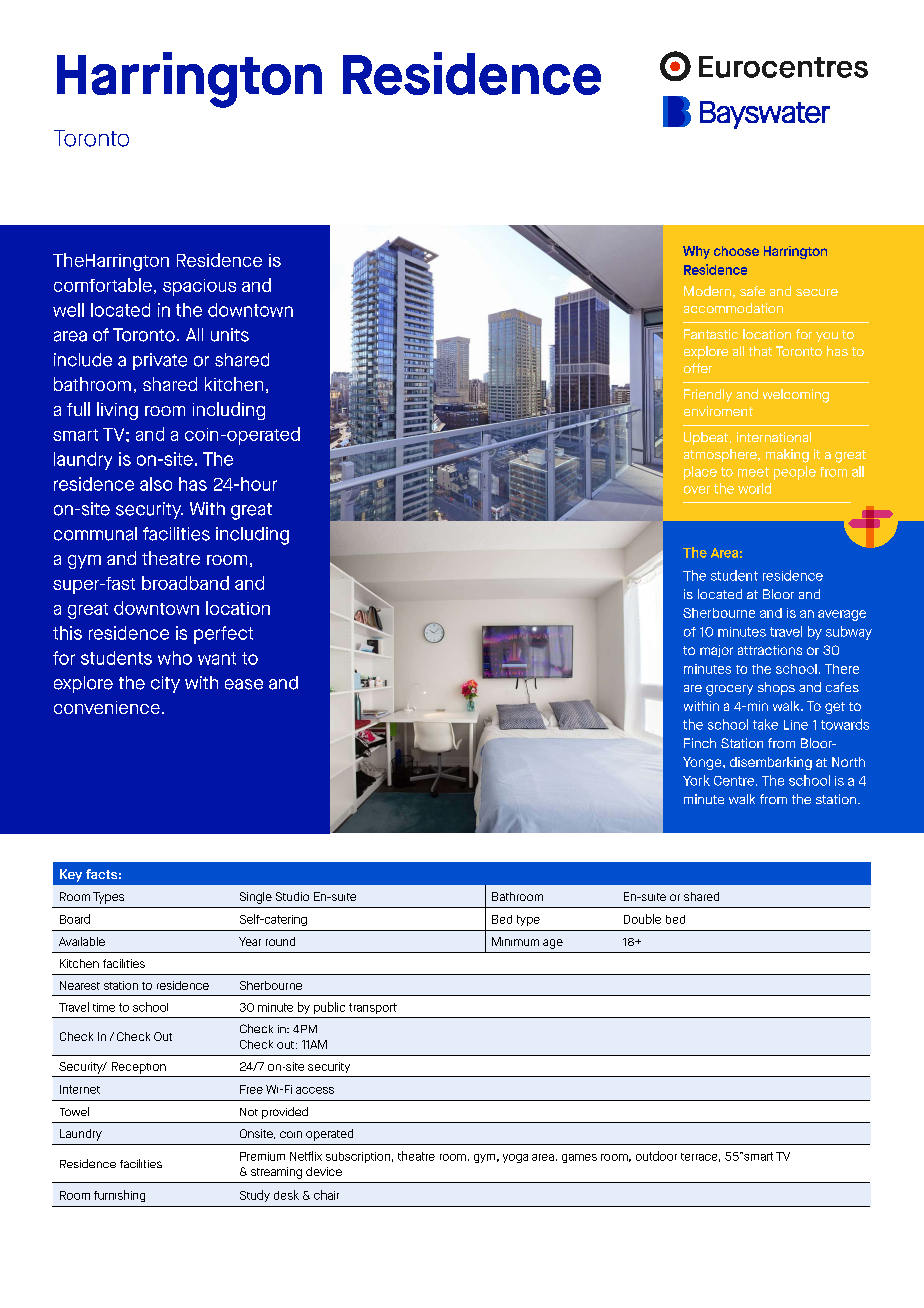 The height and width of the image is (1308, 924). I want to click on spacious, so click(199, 287).
